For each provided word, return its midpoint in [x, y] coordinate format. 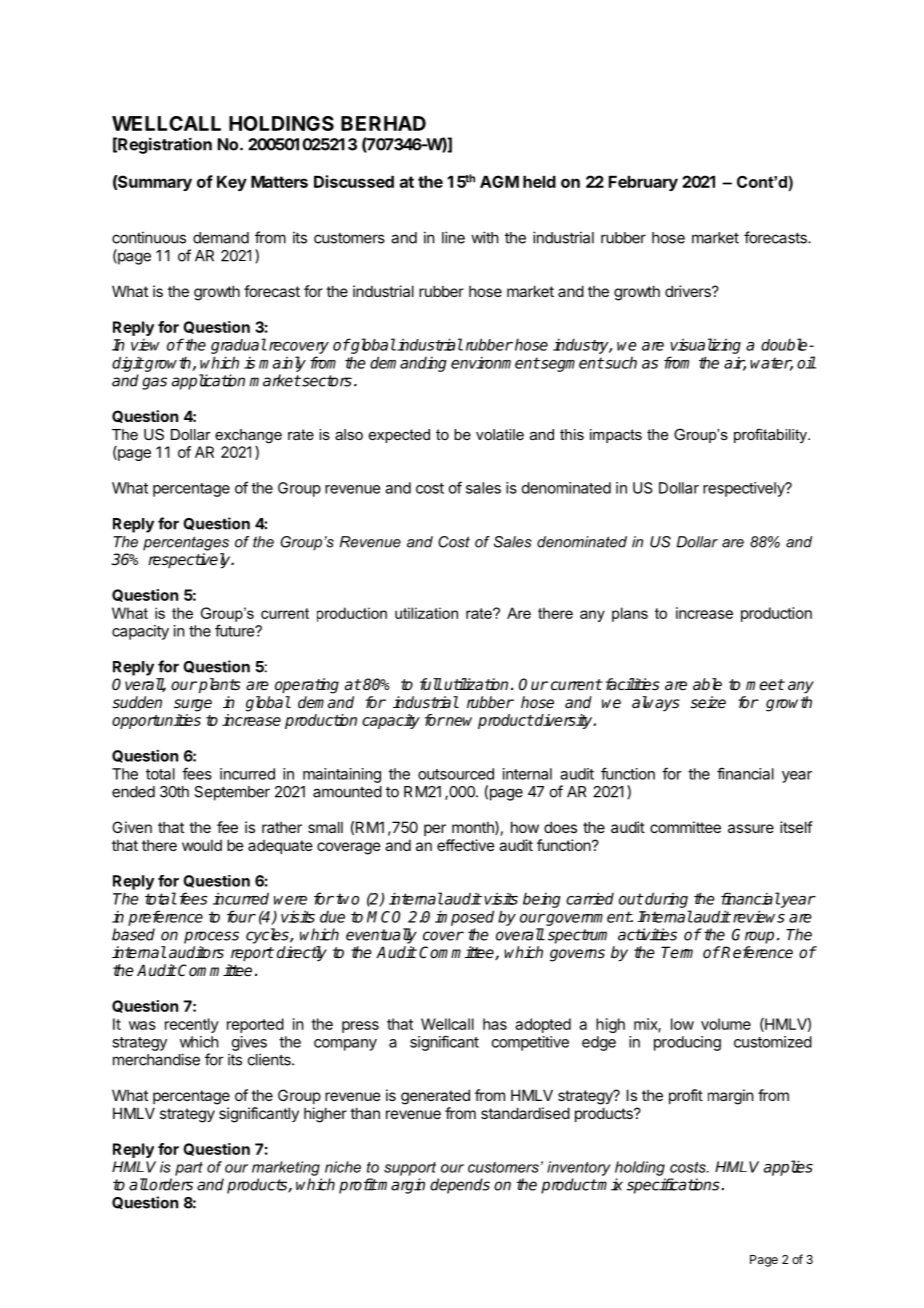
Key [232, 183]
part [189, 1169]
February [643, 183]
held [539, 182]
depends [460, 1186]
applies [788, 1168]
